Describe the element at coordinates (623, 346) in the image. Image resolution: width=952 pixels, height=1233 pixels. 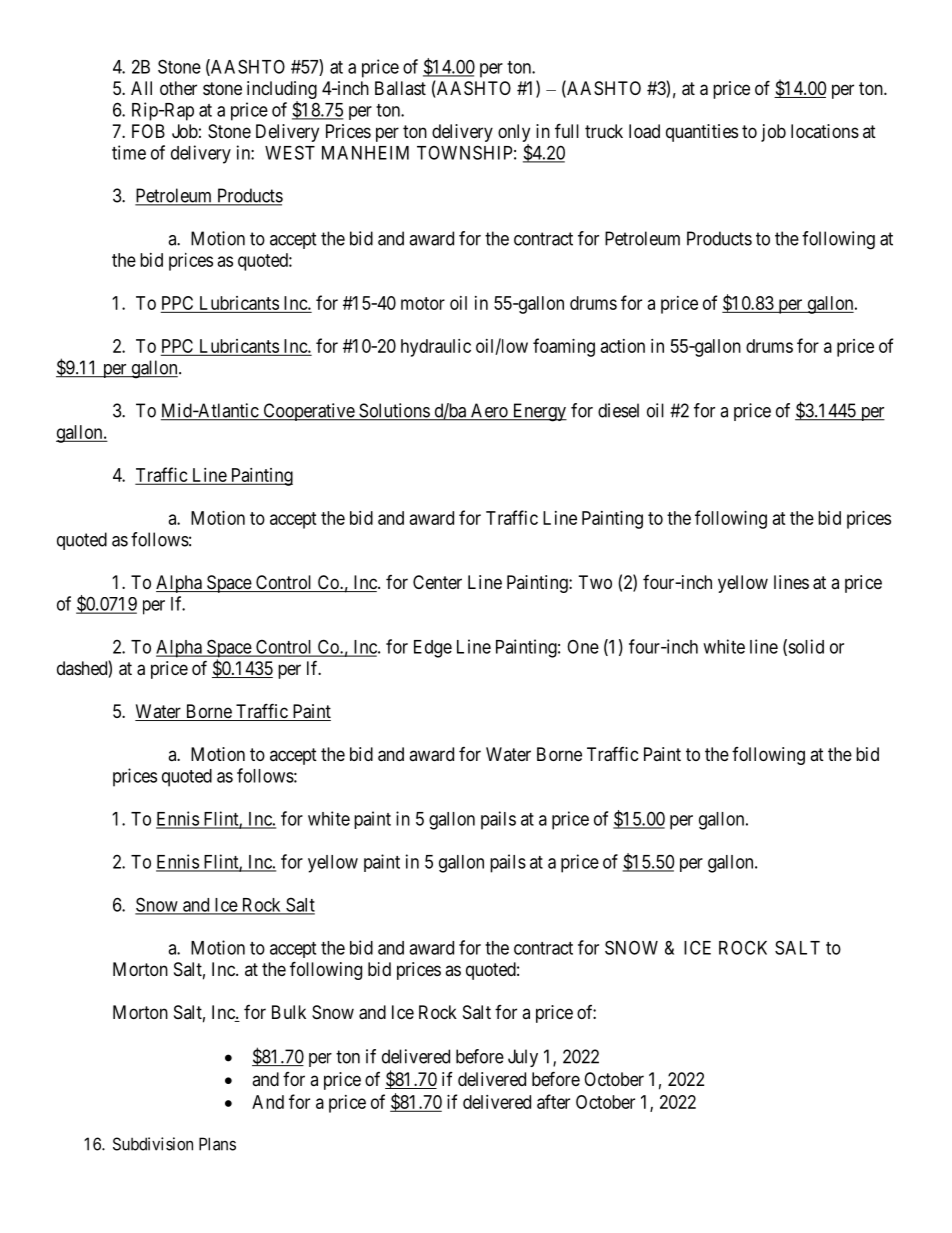
I see `action` at that location.
